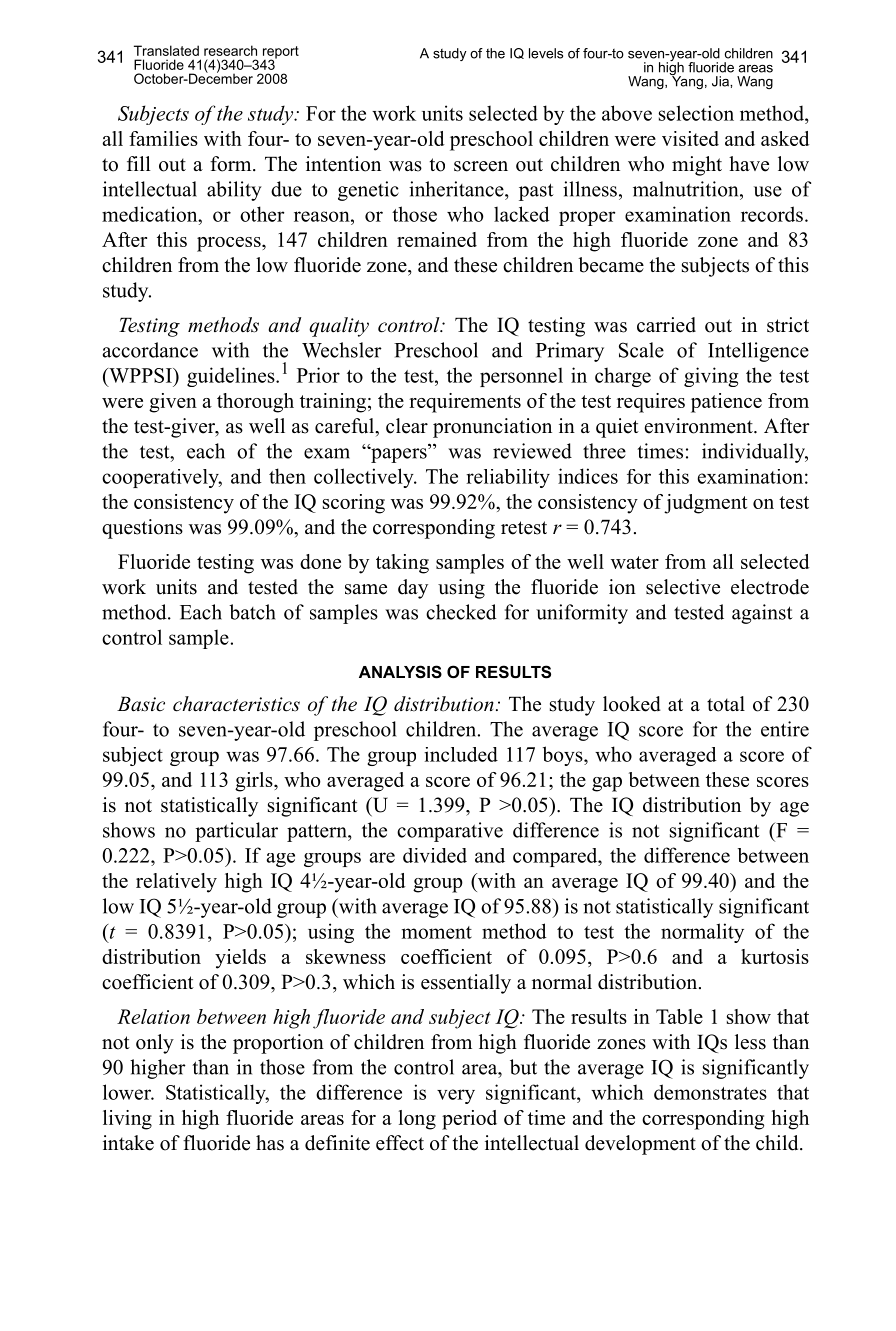 The width and height of the screenshot is (896, 1331). I want to click on levels, so click(546, 53).
